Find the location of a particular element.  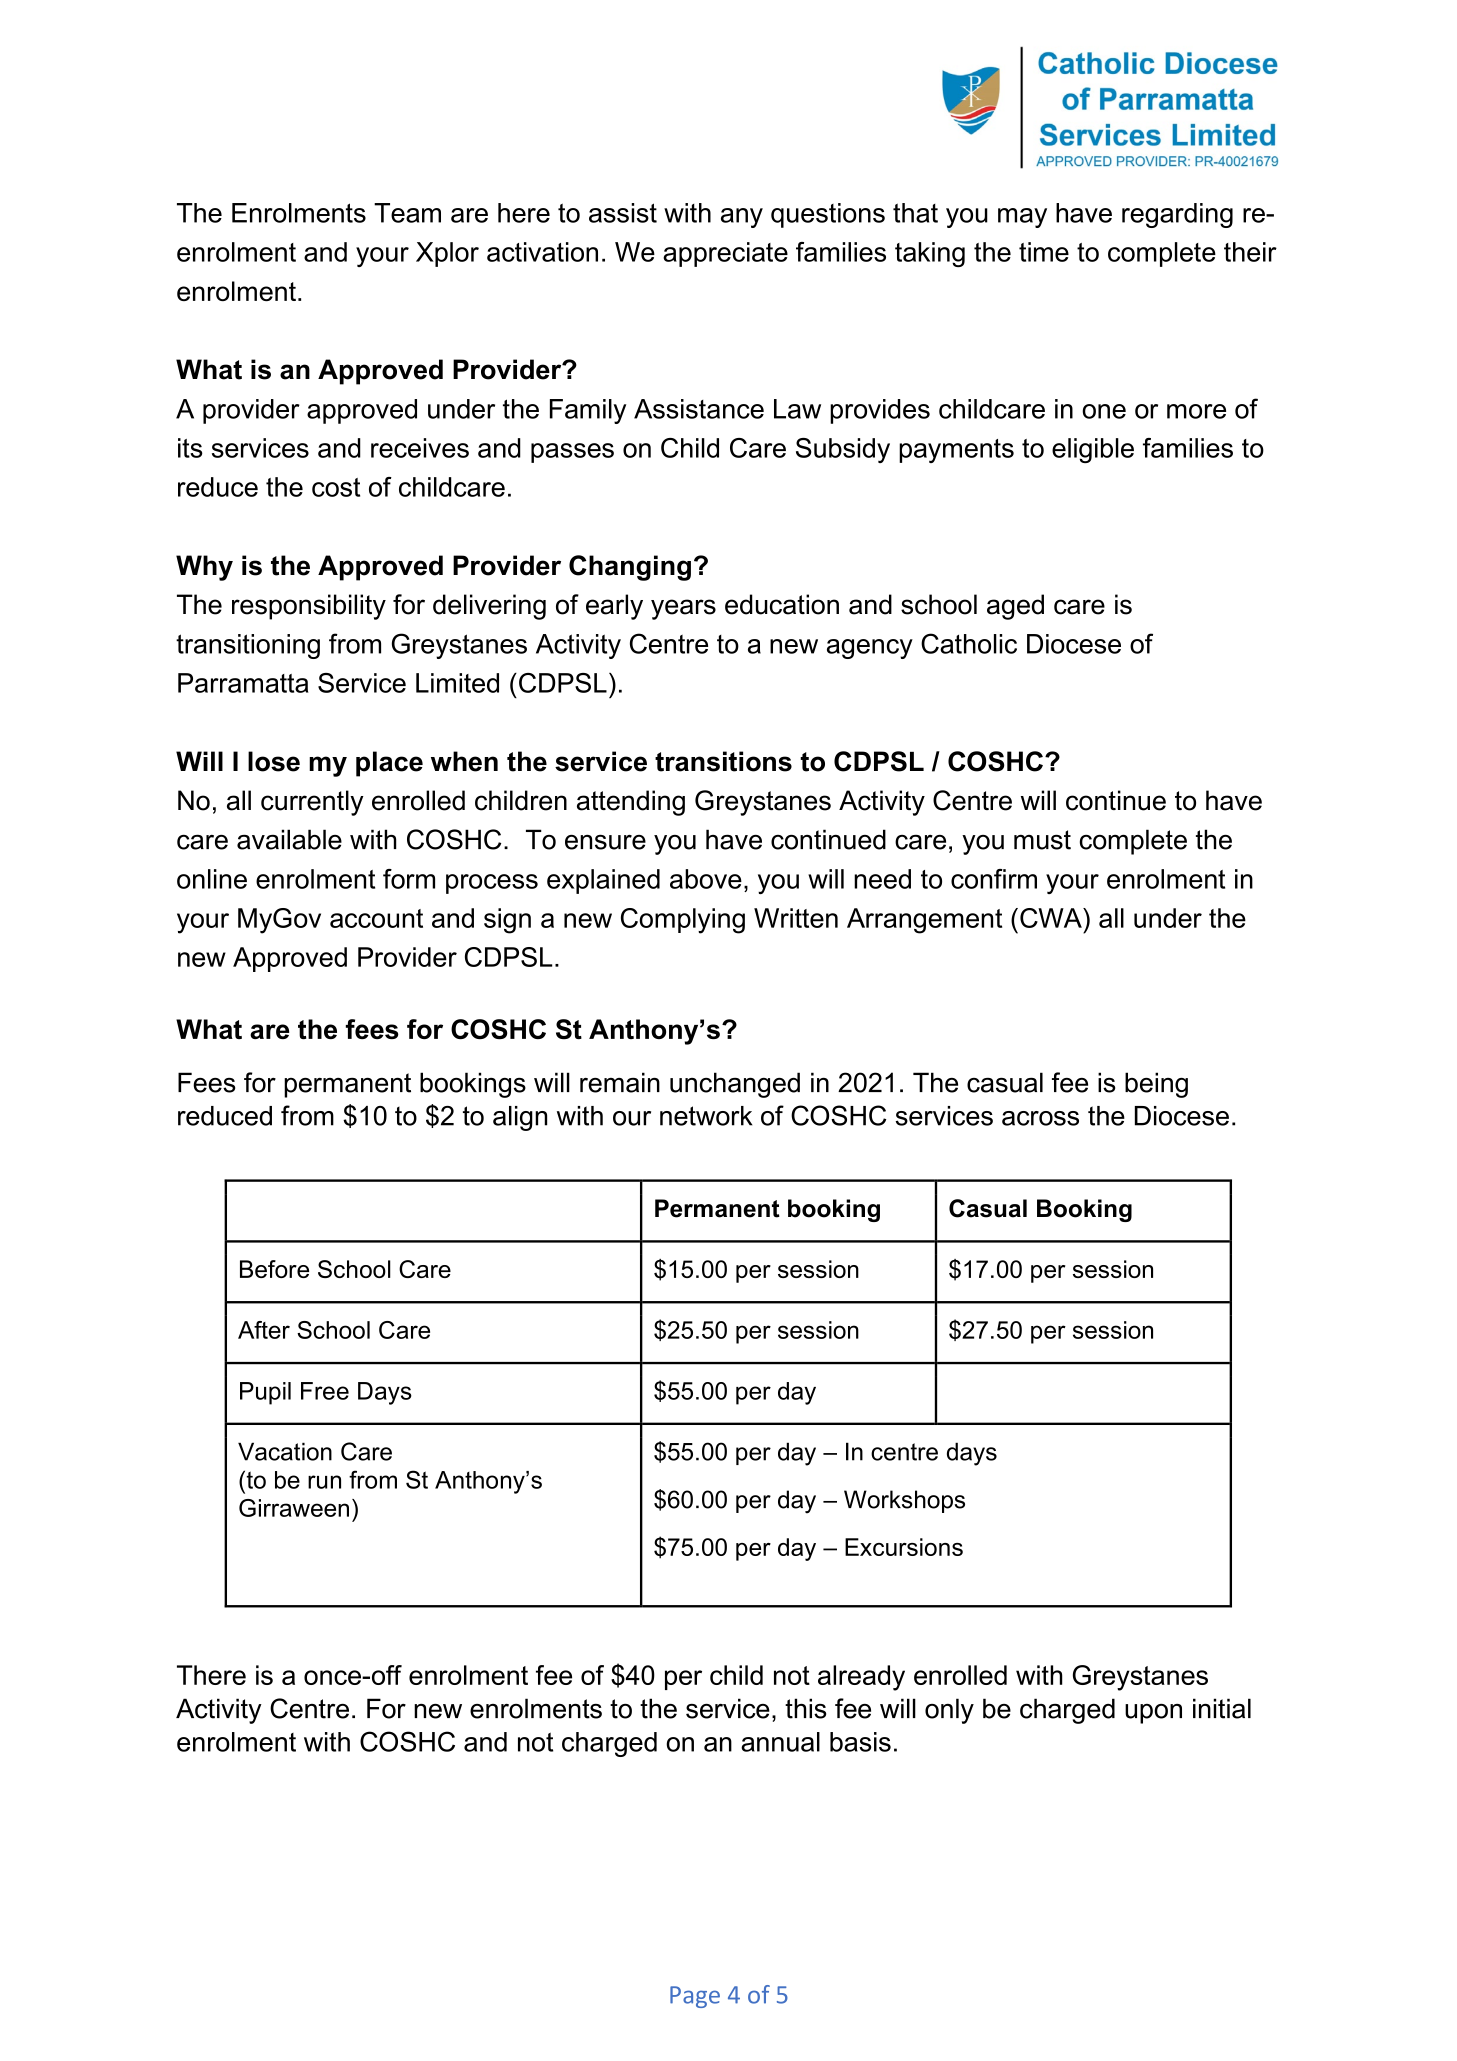

time is located at coordinates (1044, 252).
